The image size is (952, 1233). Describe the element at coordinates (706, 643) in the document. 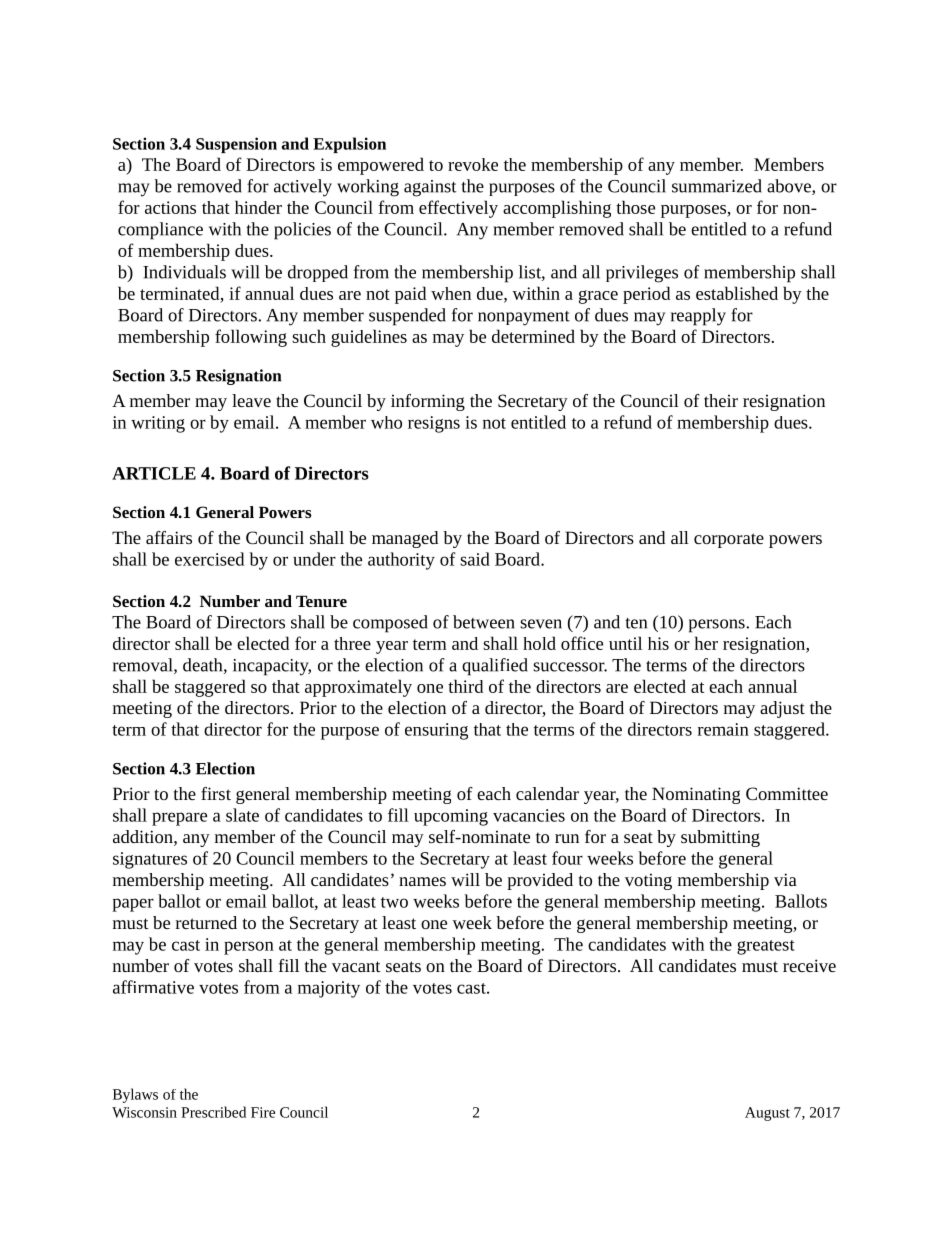

I see `her` at that location.
